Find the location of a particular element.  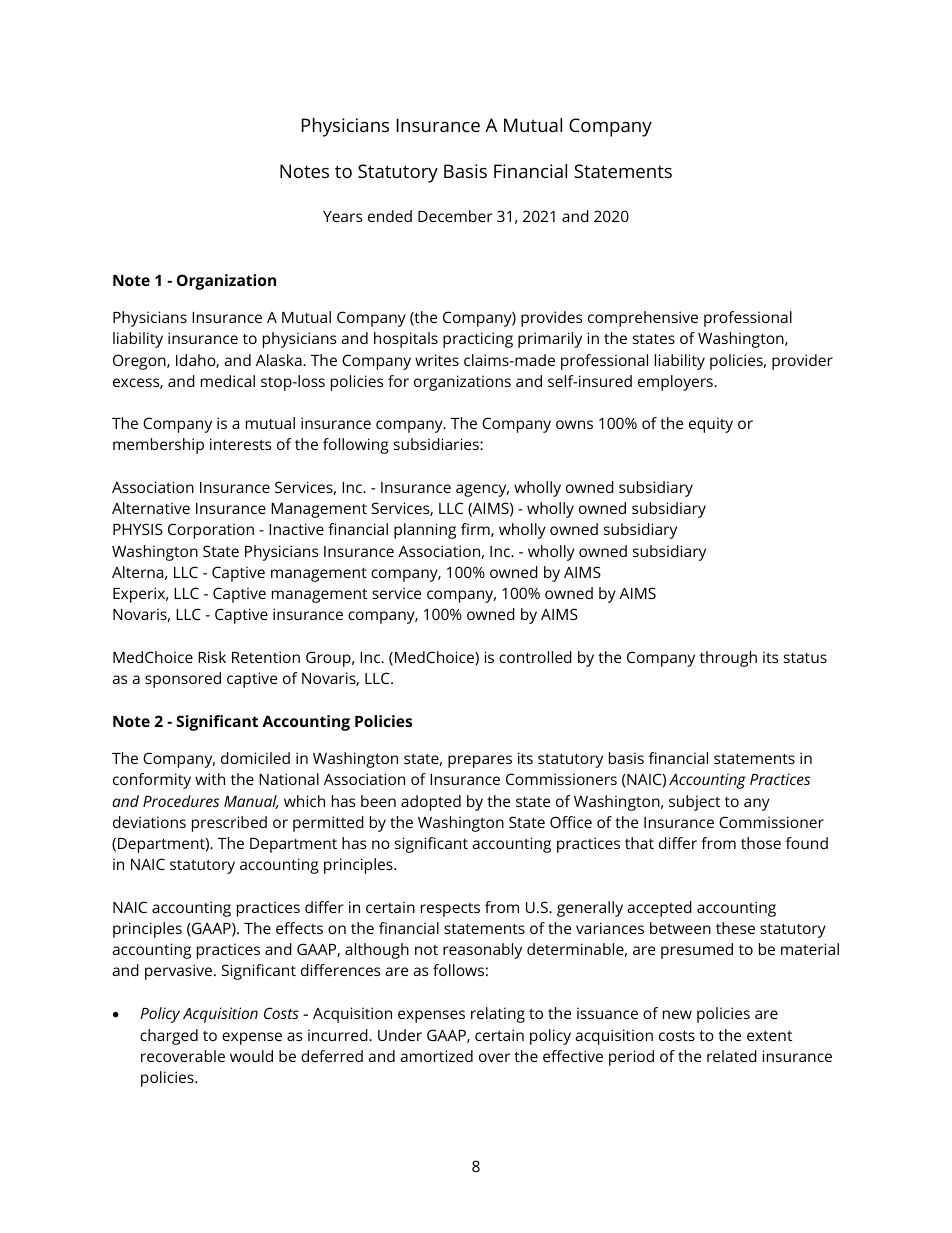

Risk is located at coordinates (212, 657).
